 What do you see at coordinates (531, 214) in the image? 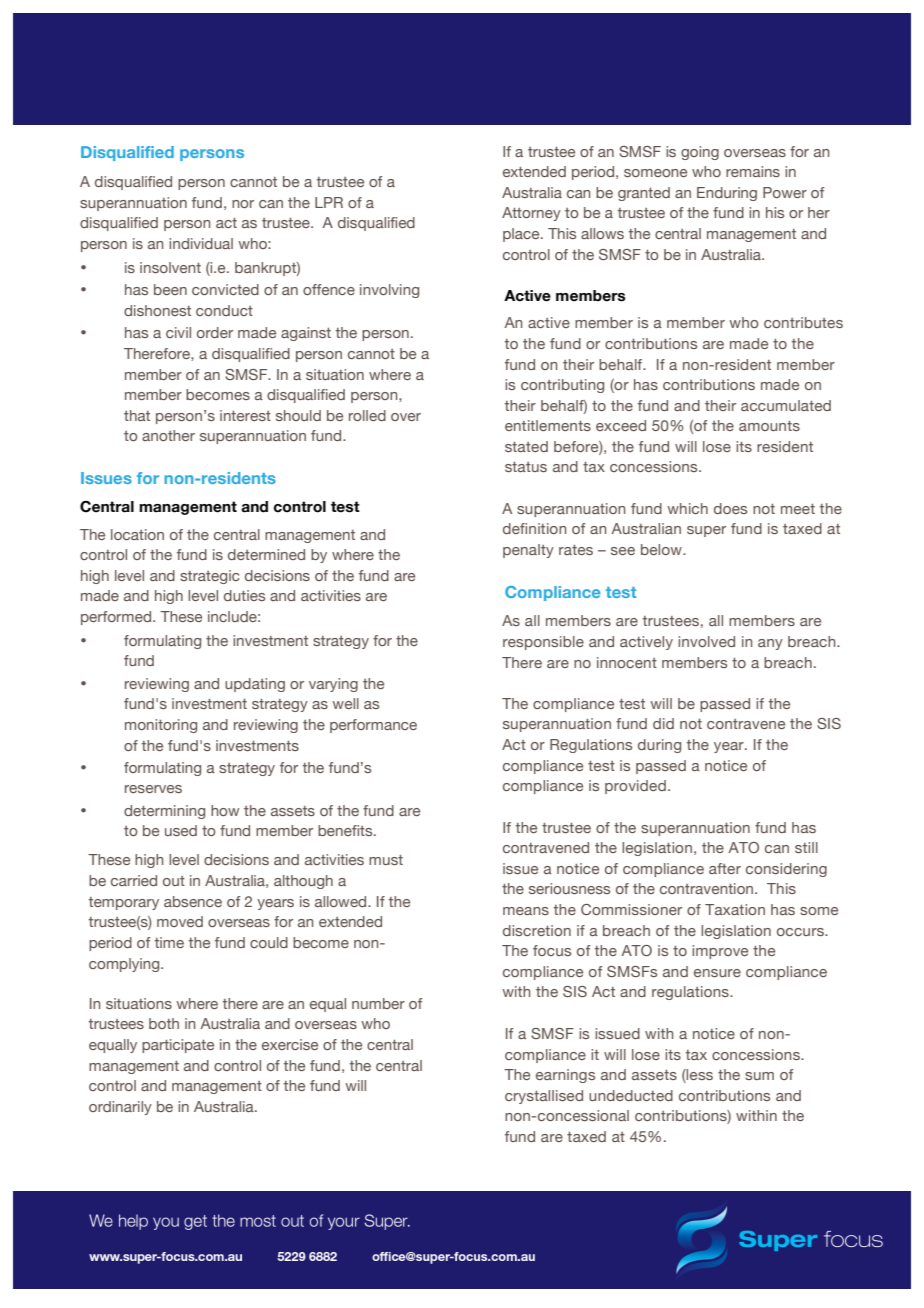
I see `Attorney` at bounding box center [531, 214].
